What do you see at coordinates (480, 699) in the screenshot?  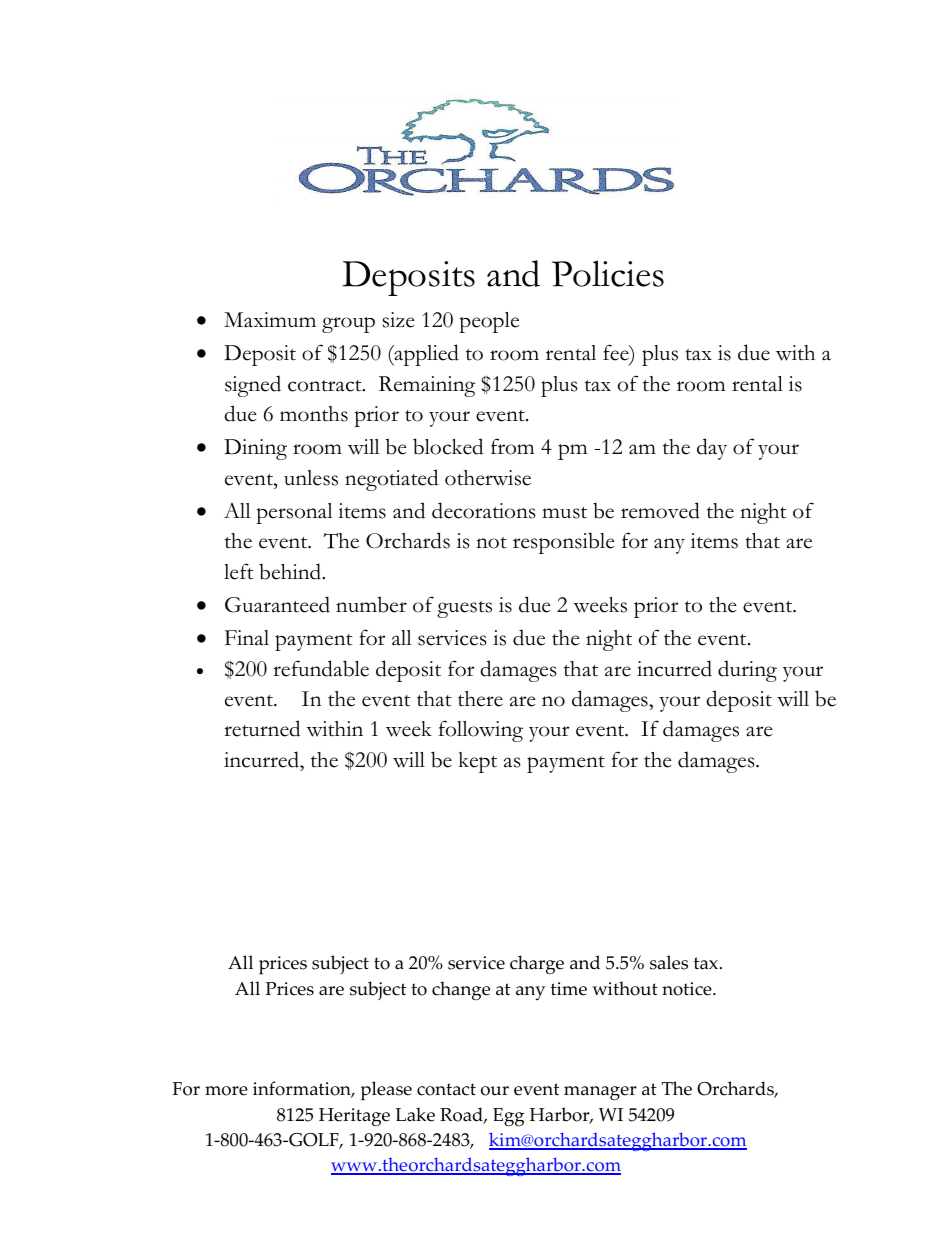 I see `there` at bounding box center [480, 699].
